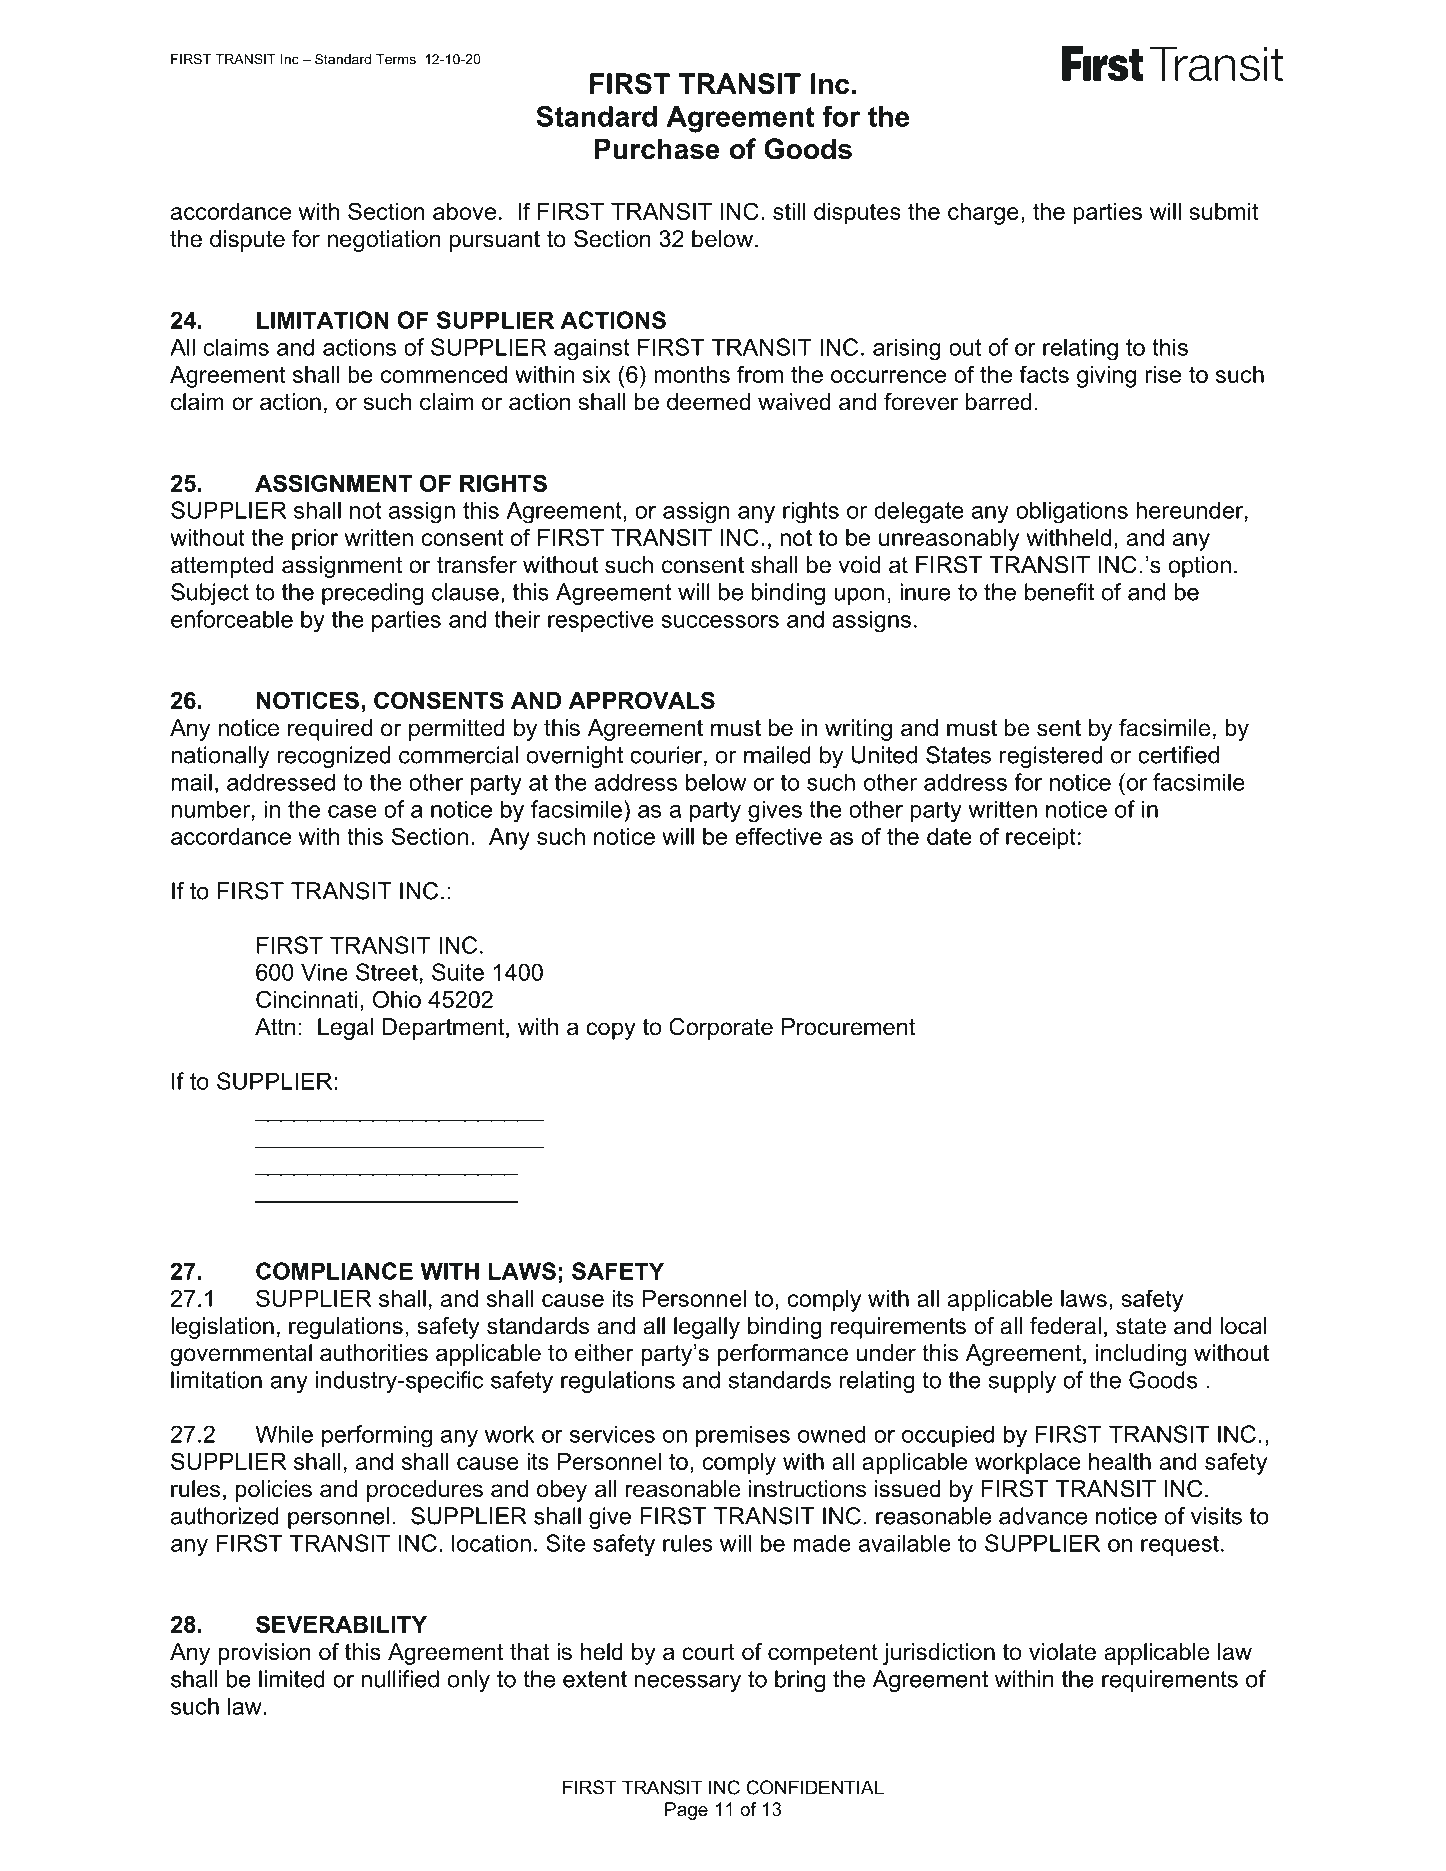 This page has height=1871, width=1446. What do you see at coordinates (292, 1679) in the page?
I see `limited` at bounding box center [292, 1679].
